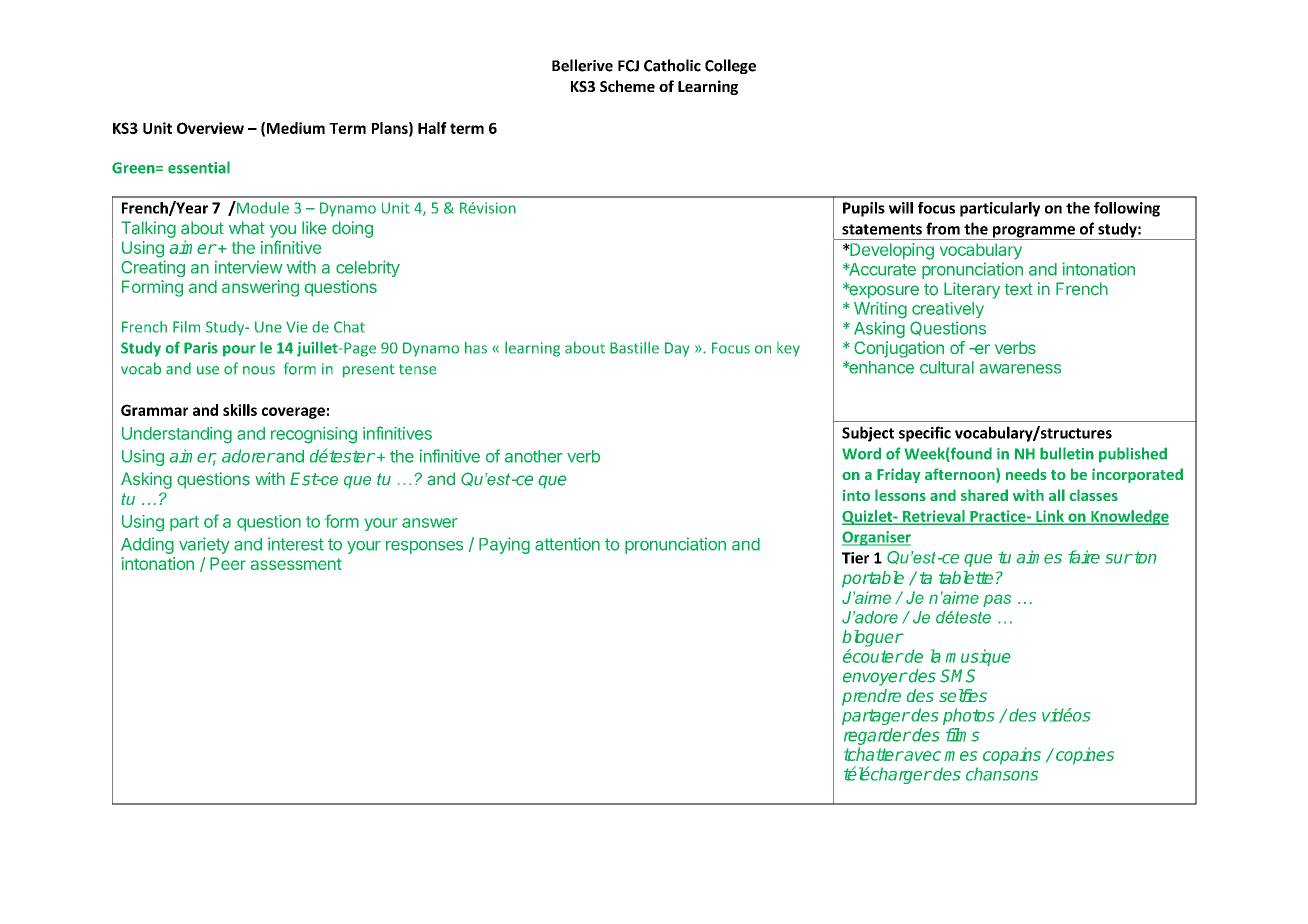 The height and width of the screenshot is (924, 1308). What do you see at coordinates (296, 564) in the screenshot?
I see `assessment` at bounding box center [296, 564].
